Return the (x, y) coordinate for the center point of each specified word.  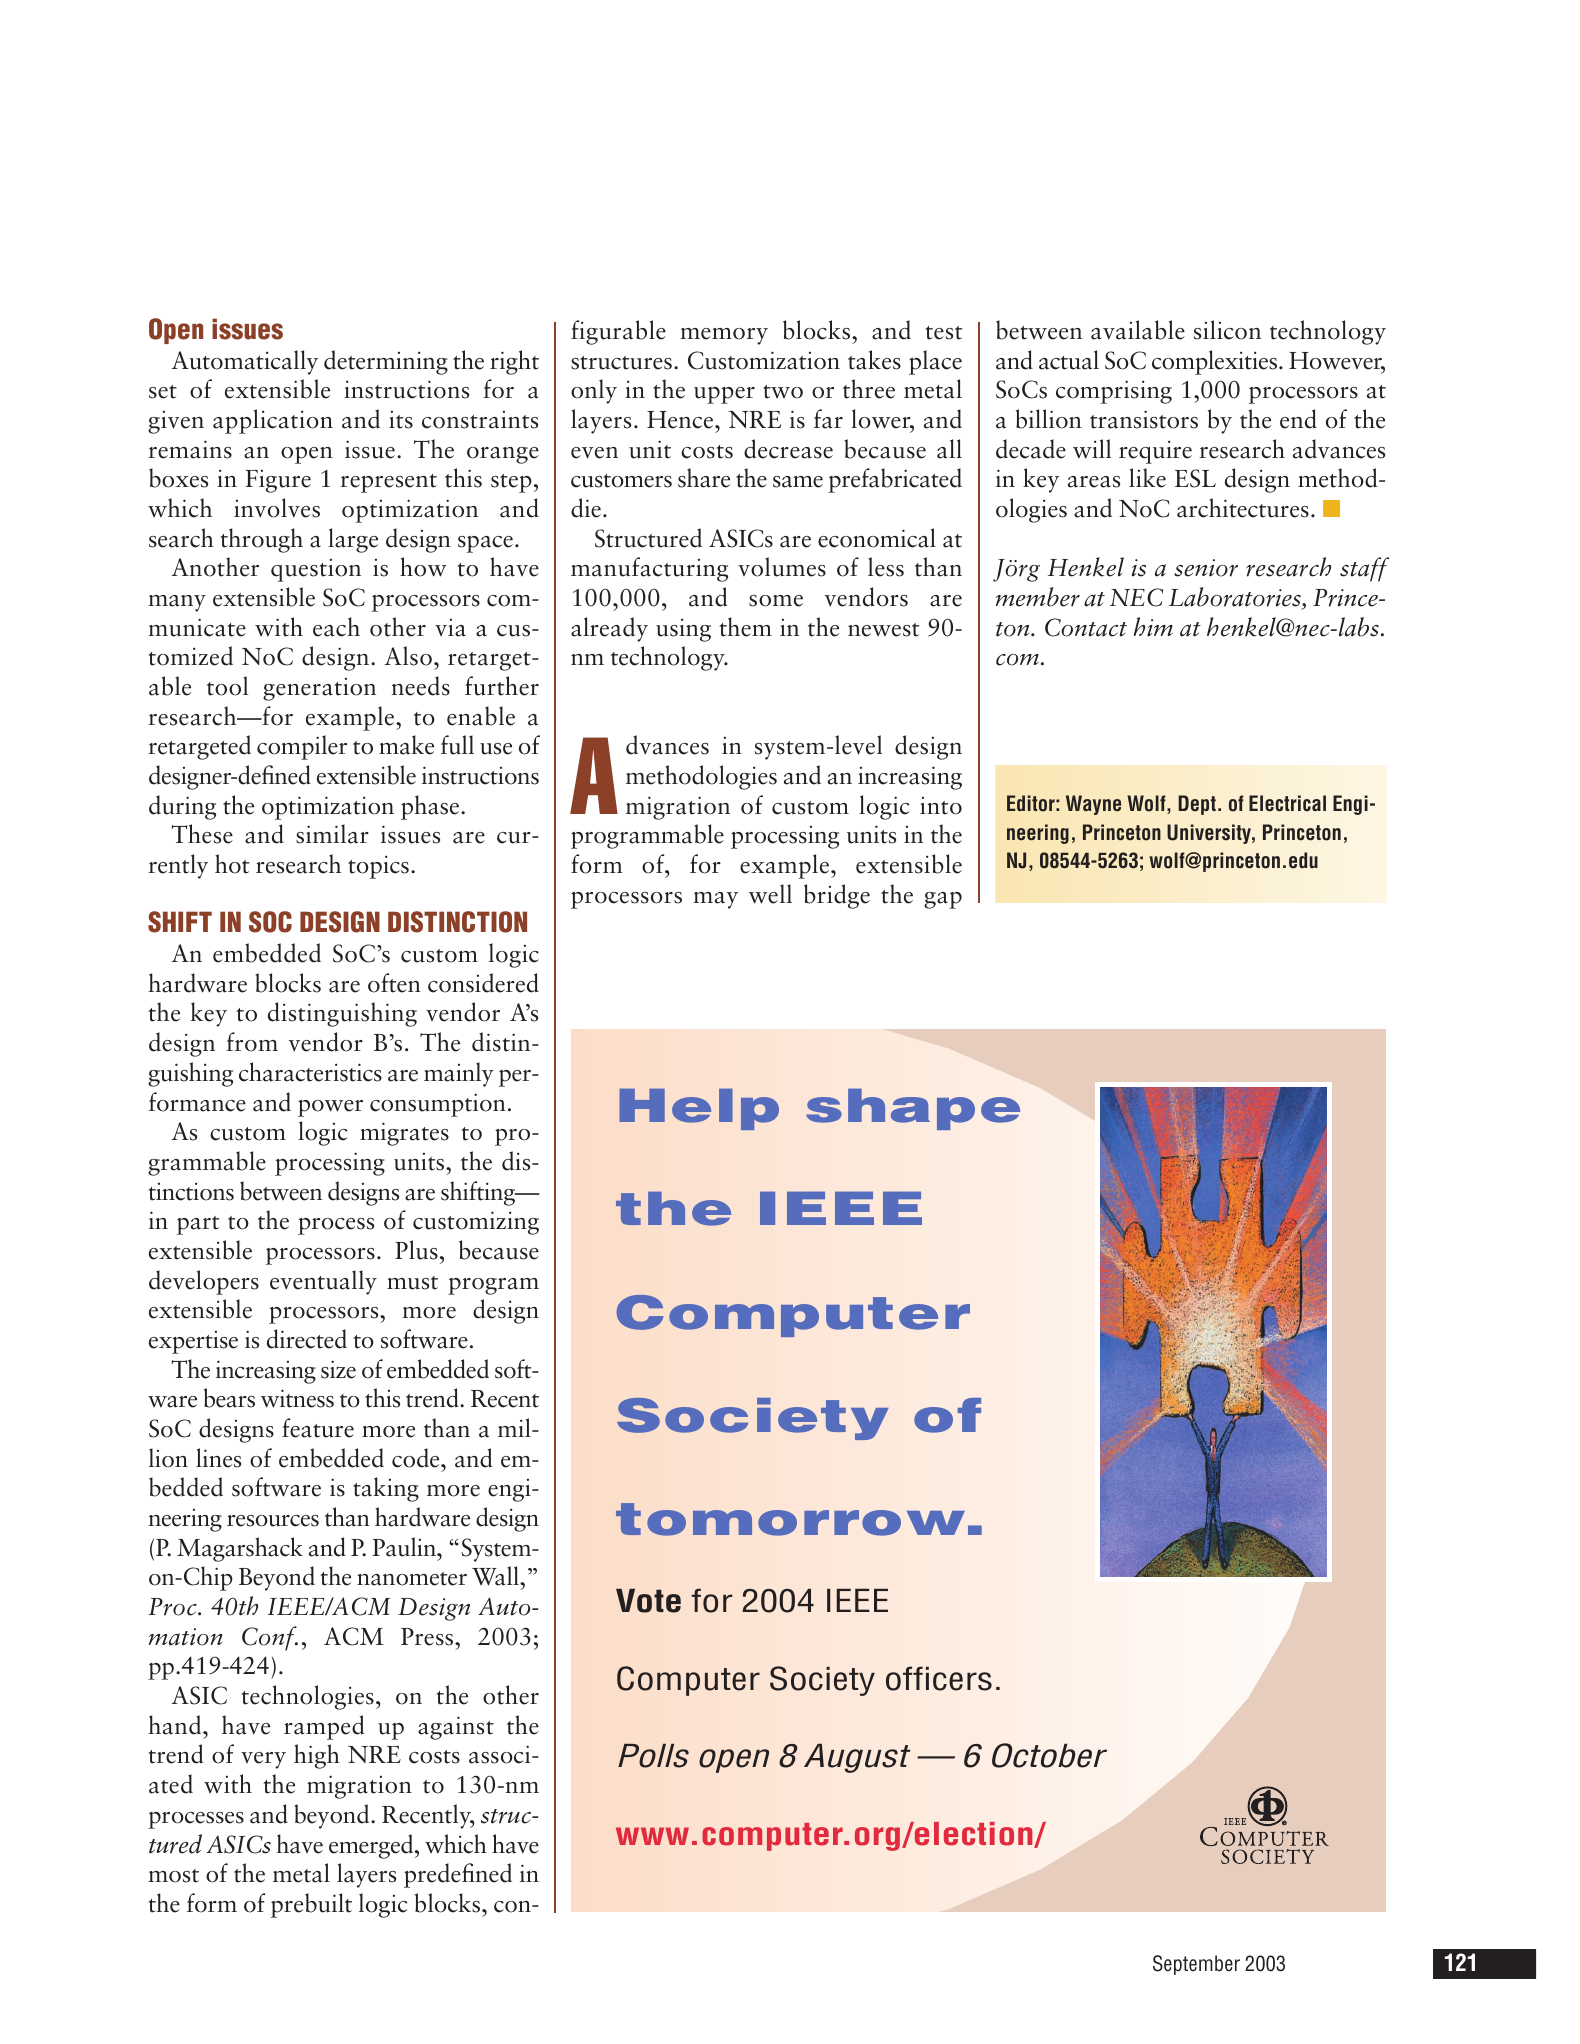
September (1196, 1965)
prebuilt (311, 1905)
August (857, 1758)
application (273, 421)
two (783, 392)
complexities (1216, 362)
